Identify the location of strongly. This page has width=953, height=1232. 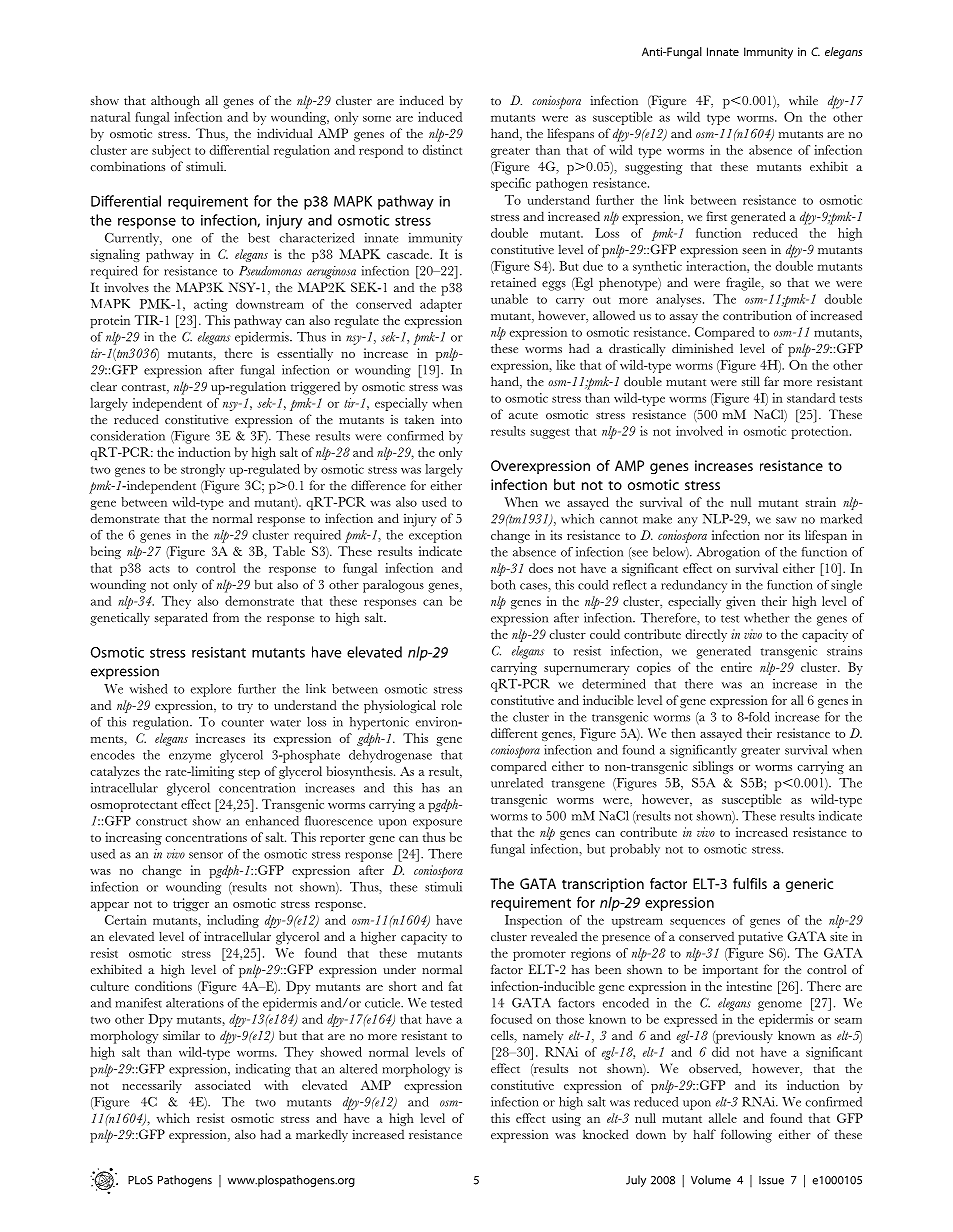
(203, 470).
